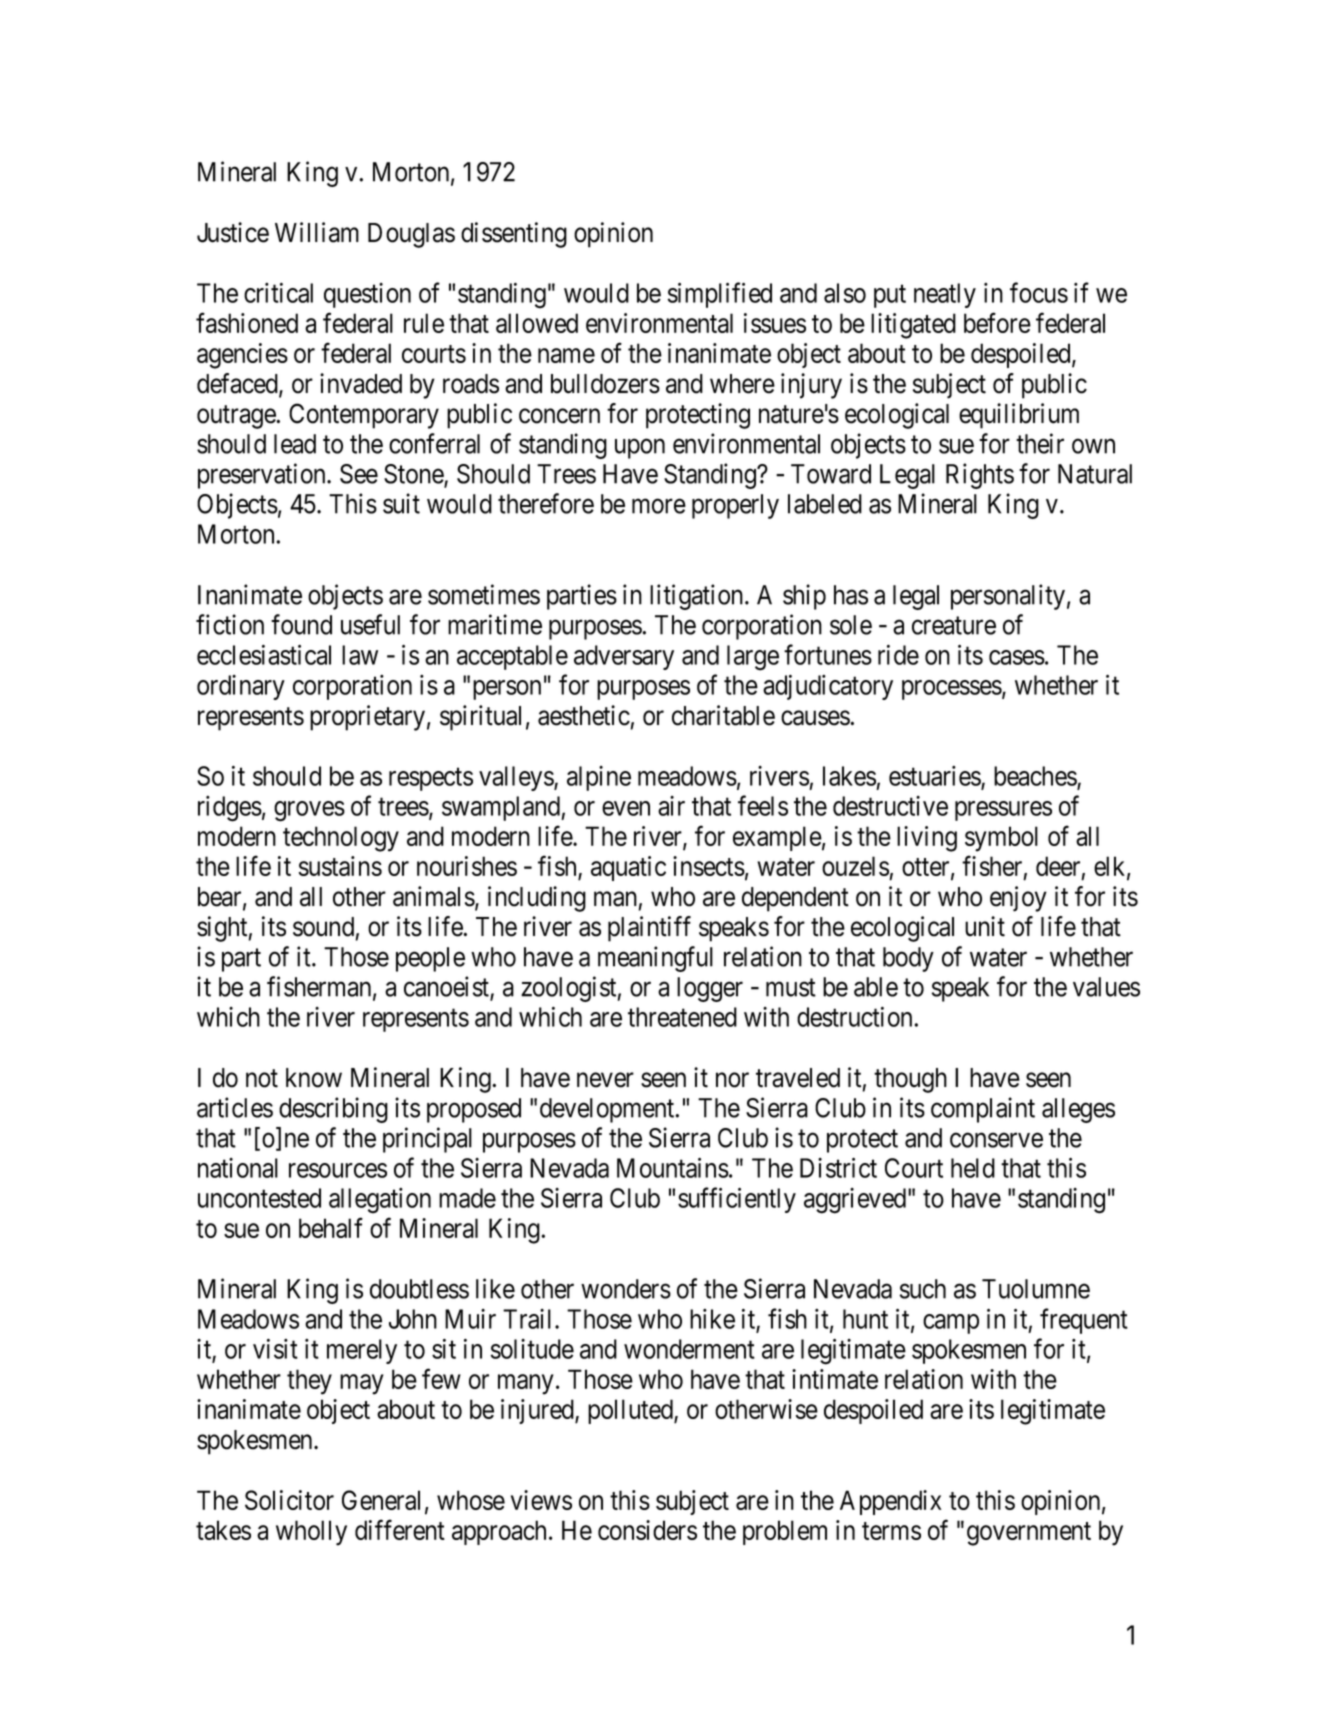  What do you see at coordinates (647, 1530) in the screenshot?
I see `considers` at bounding box center [647, 1530].
